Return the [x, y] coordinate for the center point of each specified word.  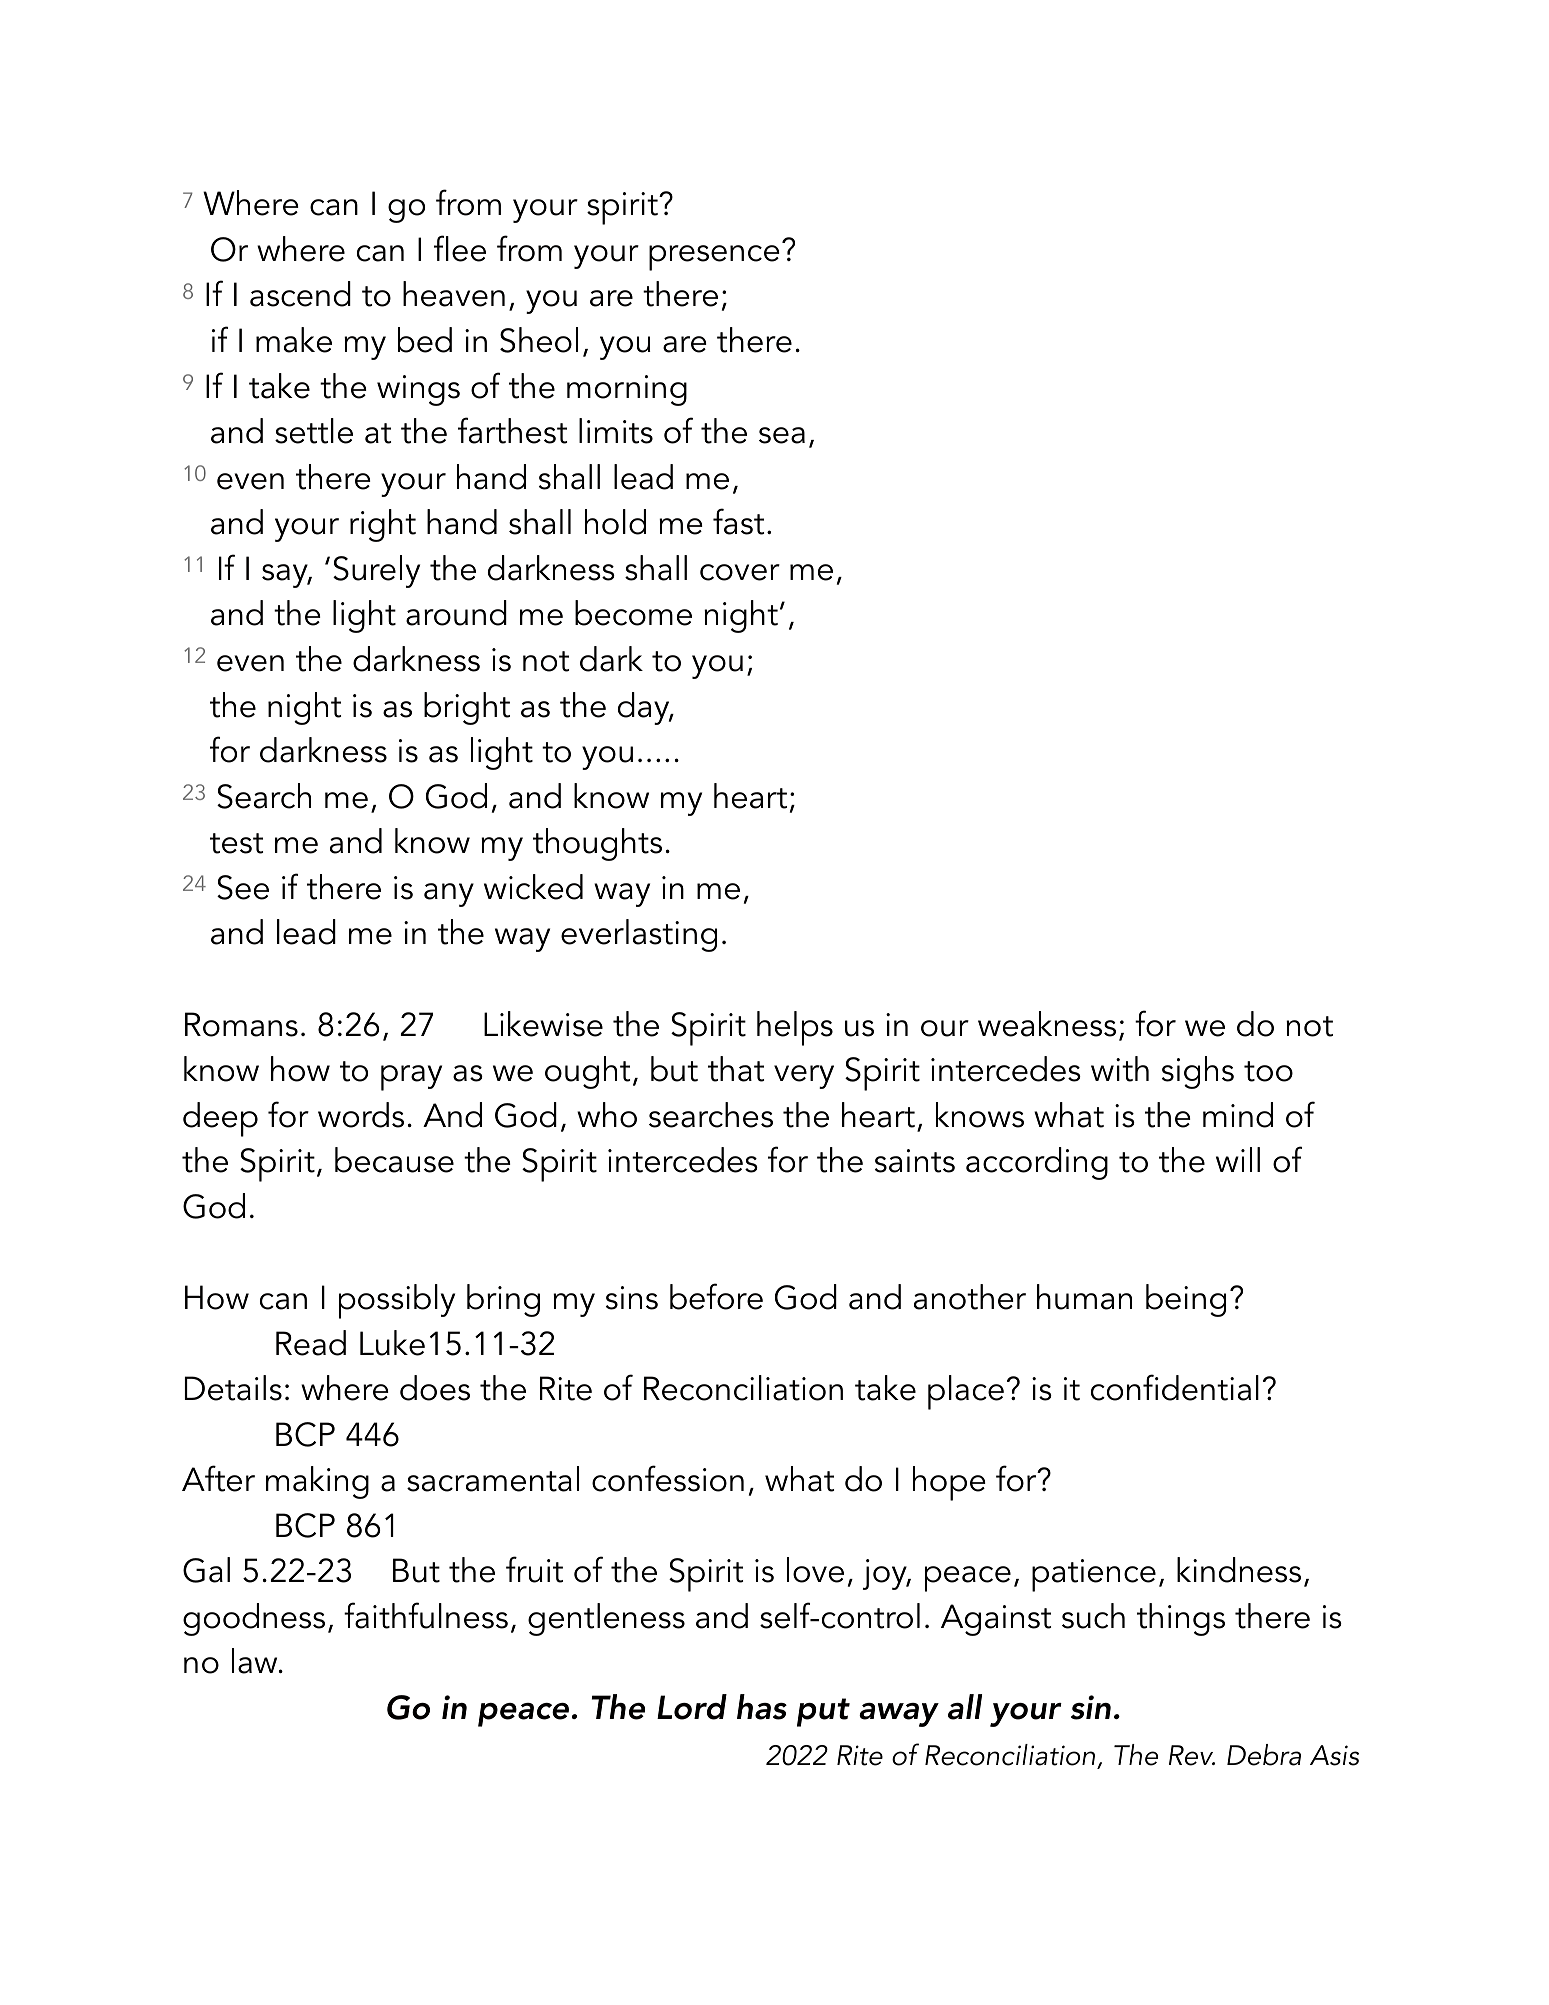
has [762, 1707]
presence [714, 258]
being [1186, 1300]
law [256, 1661]
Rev [1192, 1755]
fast [738, 521]
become [633, 613]
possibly [397, 1301]
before [716, 1296]
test [236, 843]
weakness [1047, 1024]
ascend [300, 294]
